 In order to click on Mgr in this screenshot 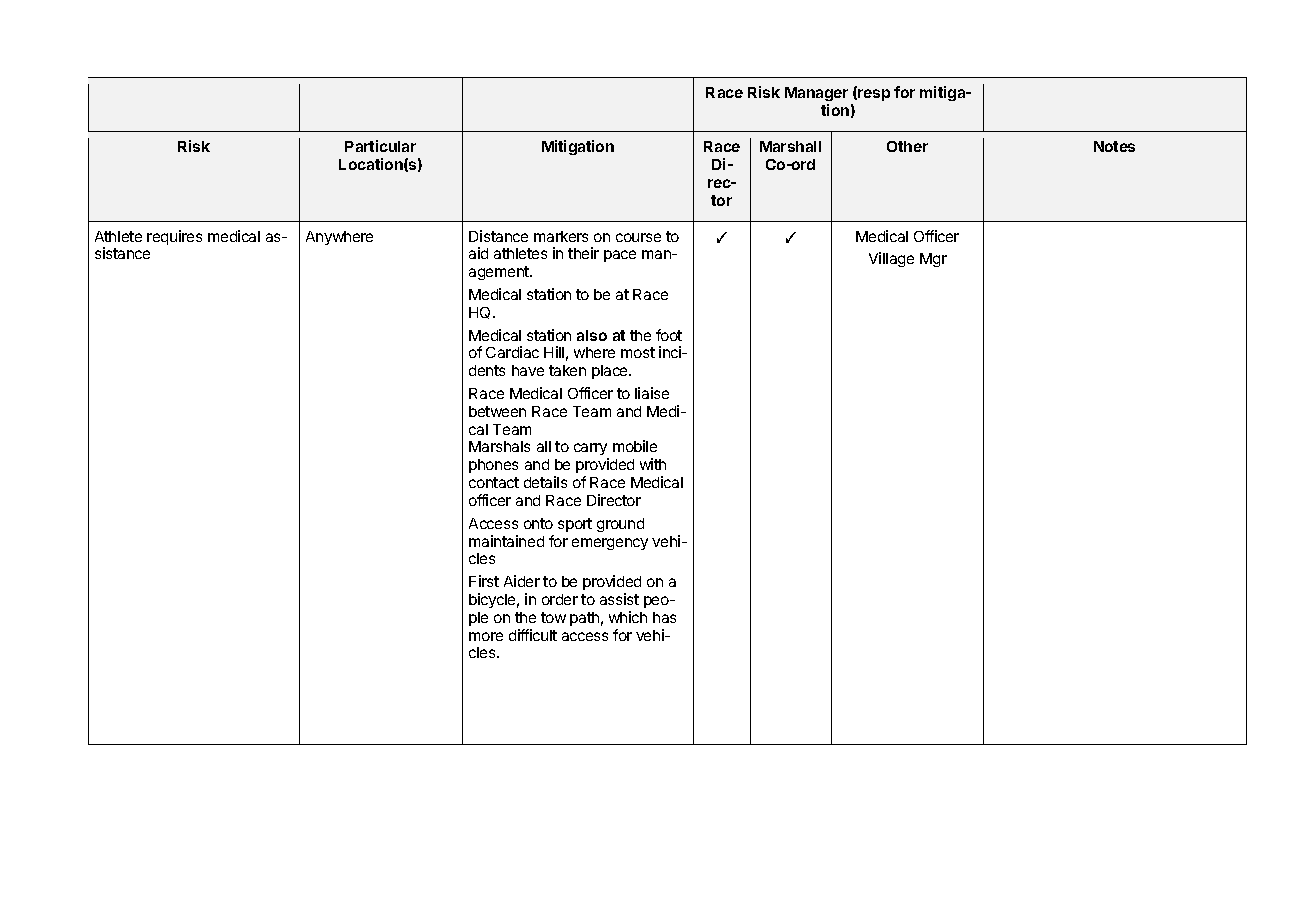, I will do `click(933, 260)`.
